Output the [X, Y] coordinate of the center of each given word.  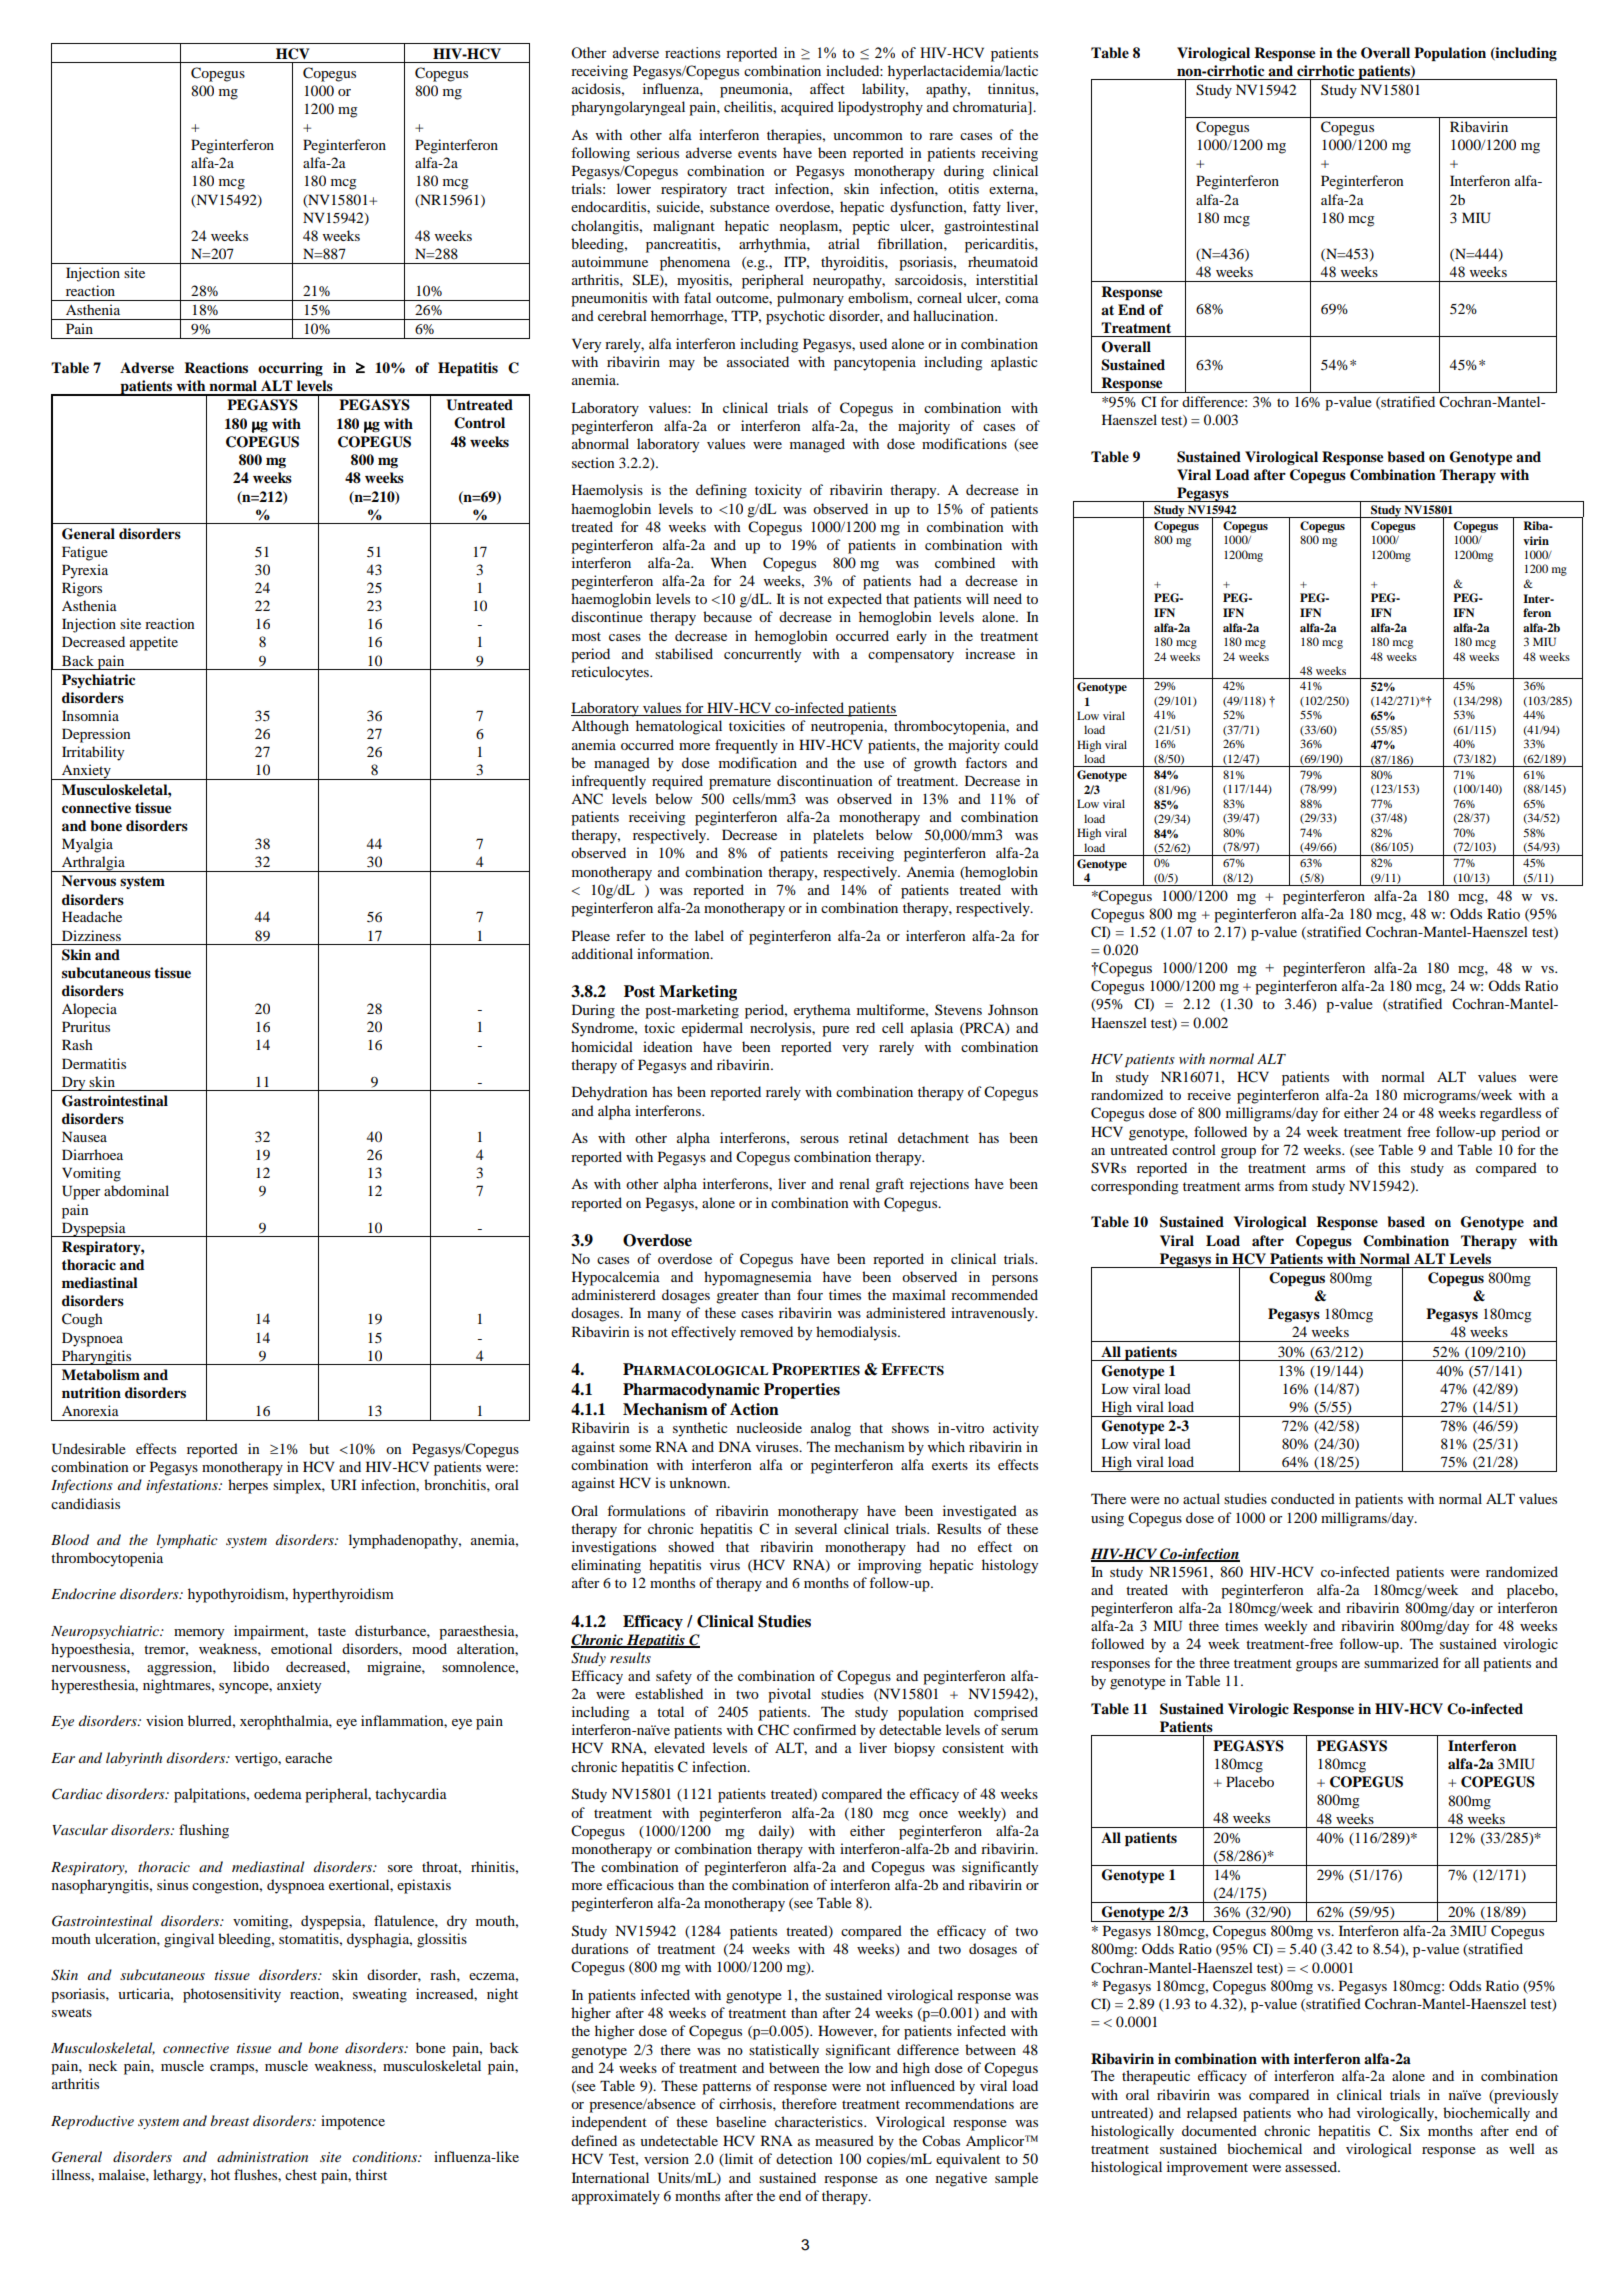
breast [229, 2120]
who [1310, 2112]
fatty [987, 208]
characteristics [820, 2121]
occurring [290, 369]
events [757, 153]
